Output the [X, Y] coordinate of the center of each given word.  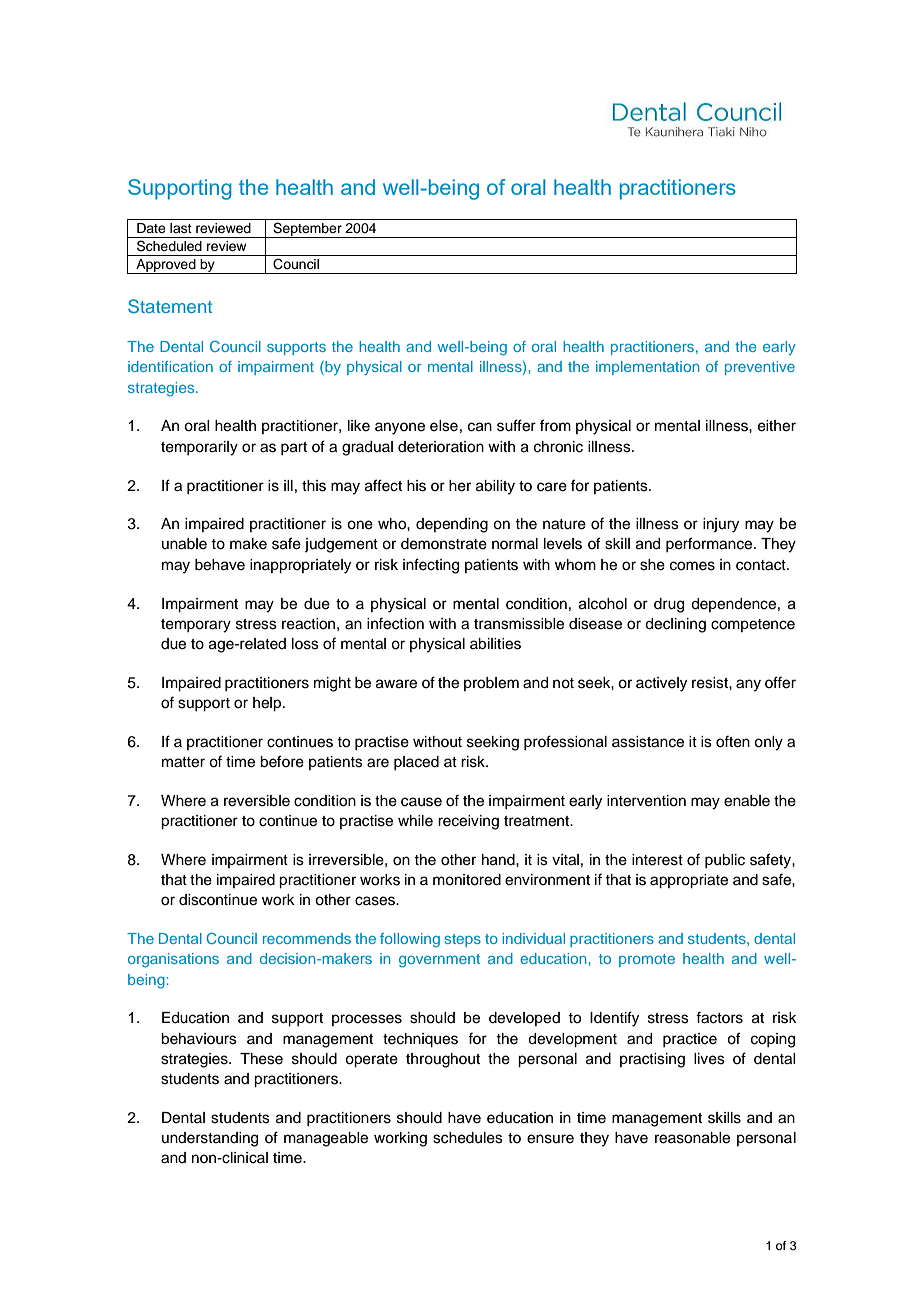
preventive [760, 368]
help [268, 704]
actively [661, 684]
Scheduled [169, 246]
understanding [210, 1139]
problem [491, 684]
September [307, 230]
